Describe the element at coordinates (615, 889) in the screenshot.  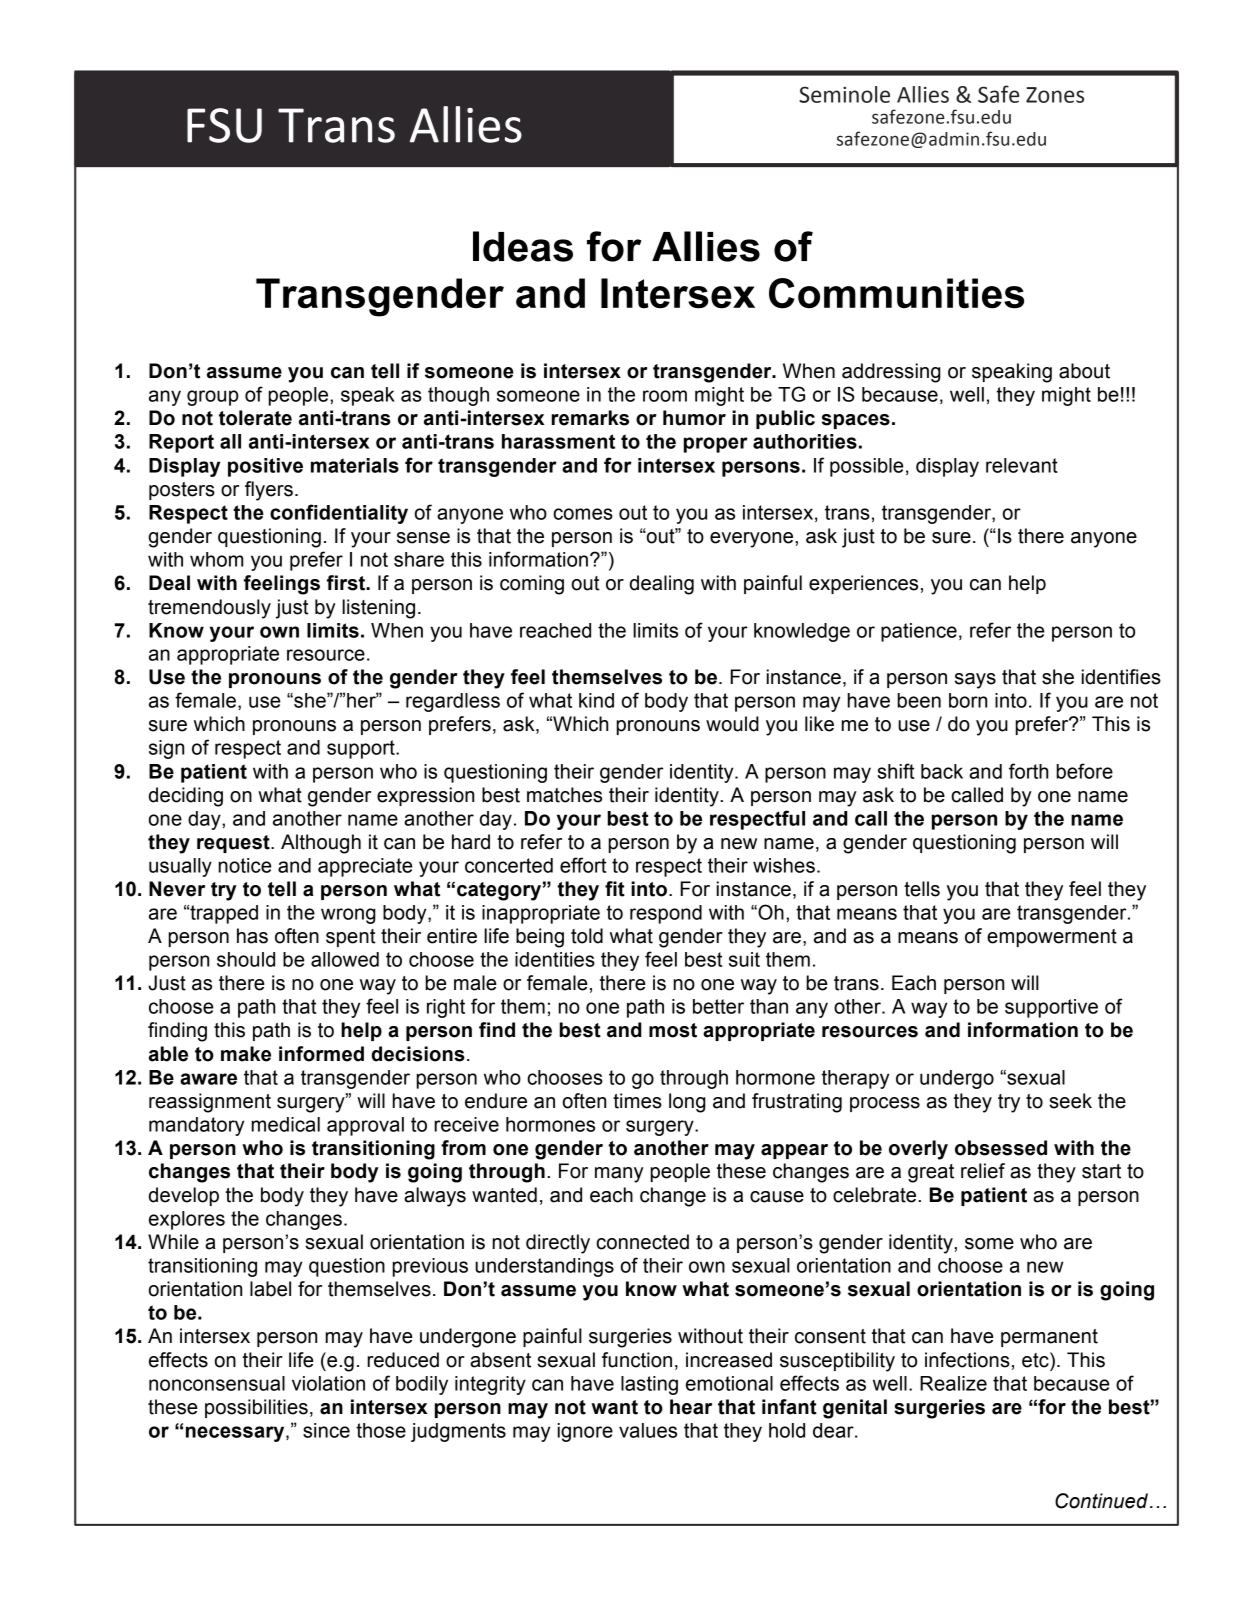
I see `fit` at that location.
